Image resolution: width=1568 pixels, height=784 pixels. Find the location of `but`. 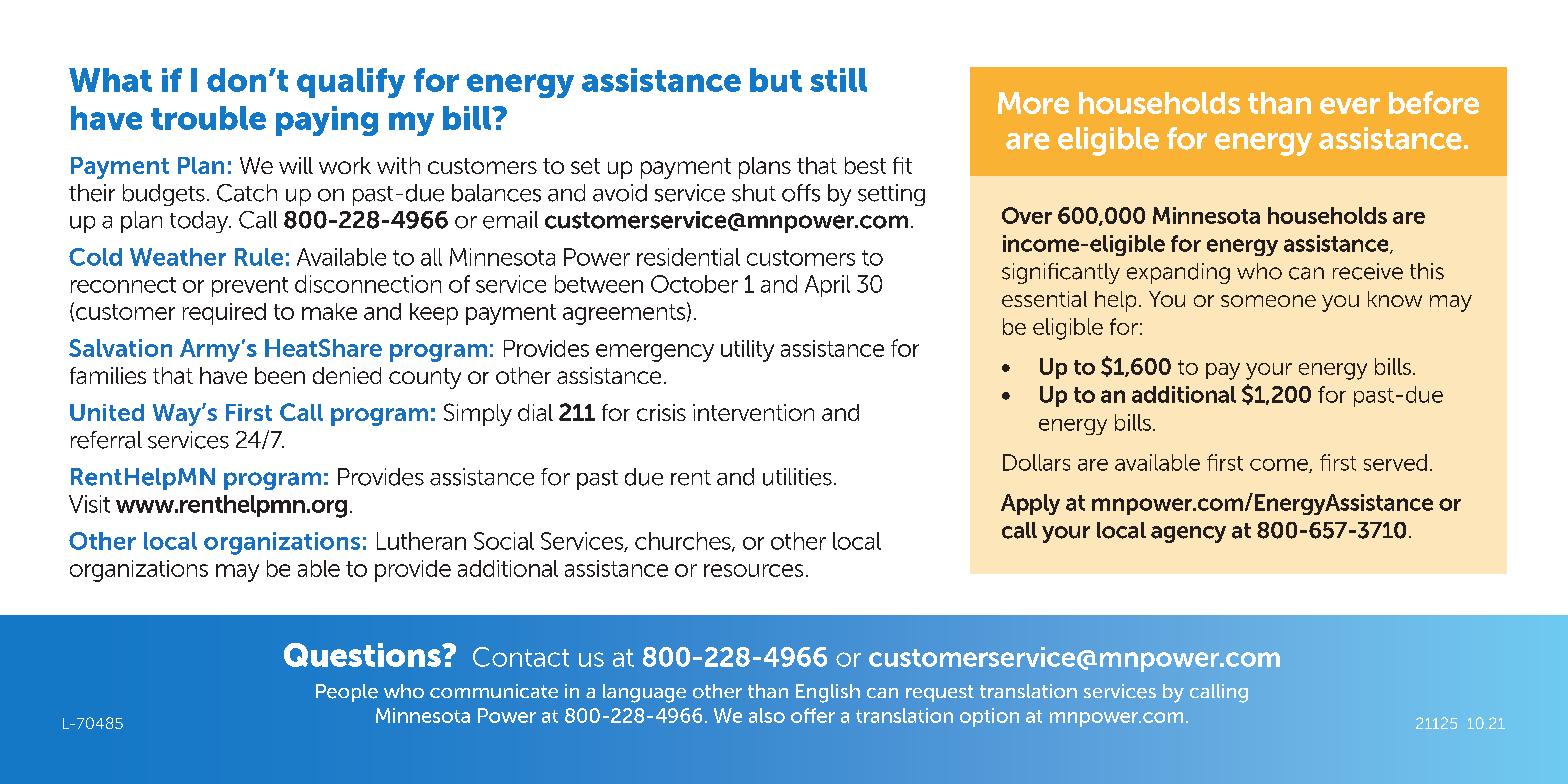

but is located at coordinates (776, 80).
